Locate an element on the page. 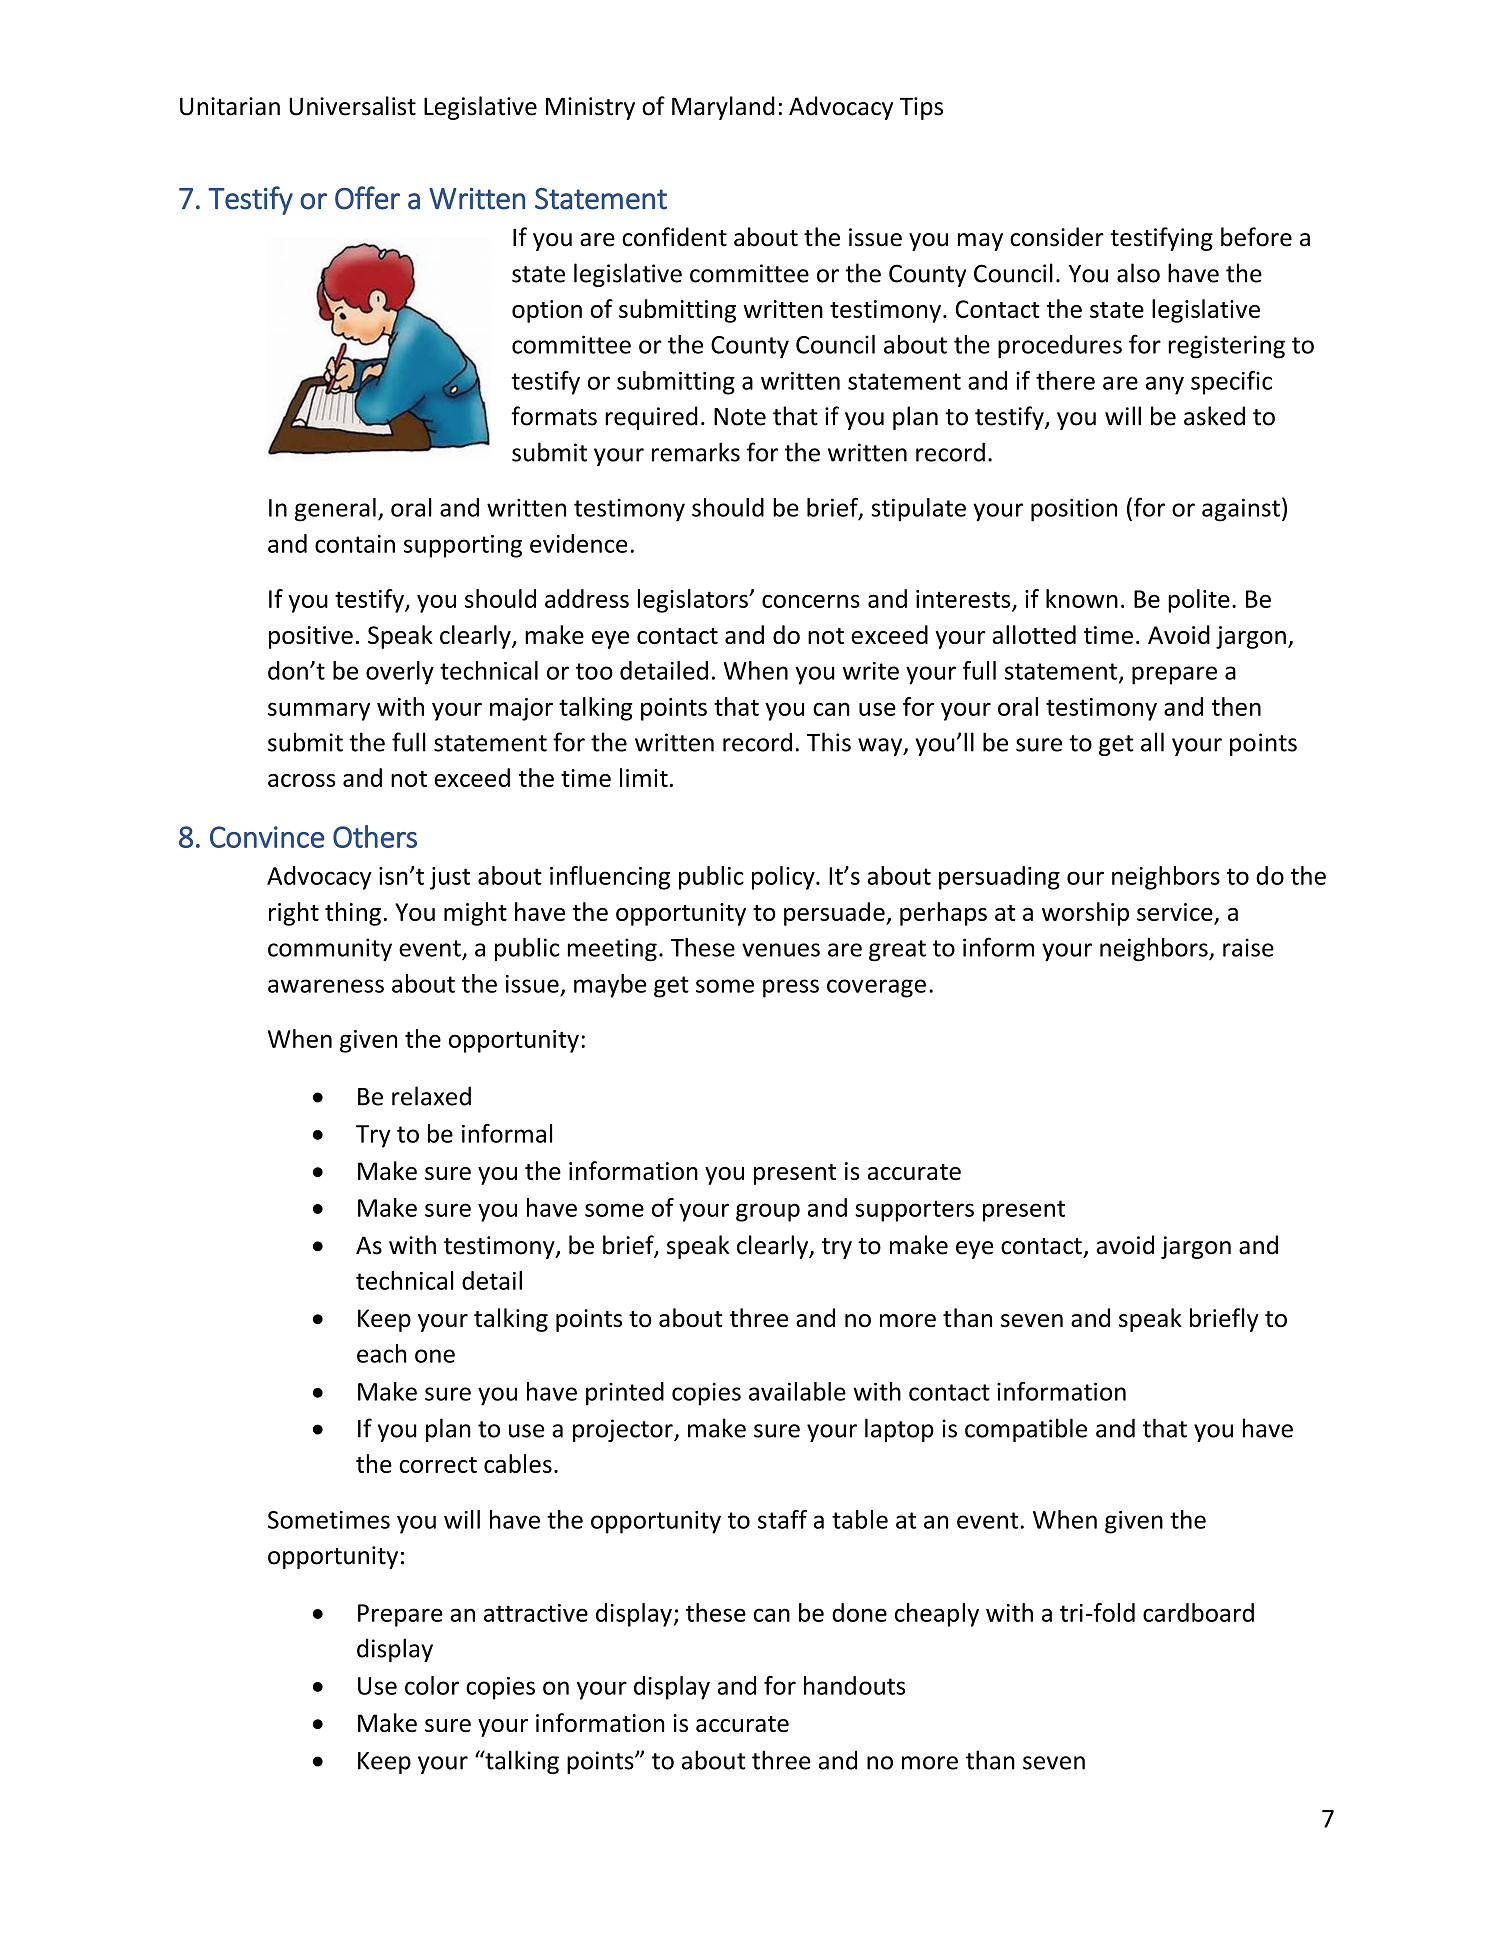  remarks is located at coordinates (696, 452).
